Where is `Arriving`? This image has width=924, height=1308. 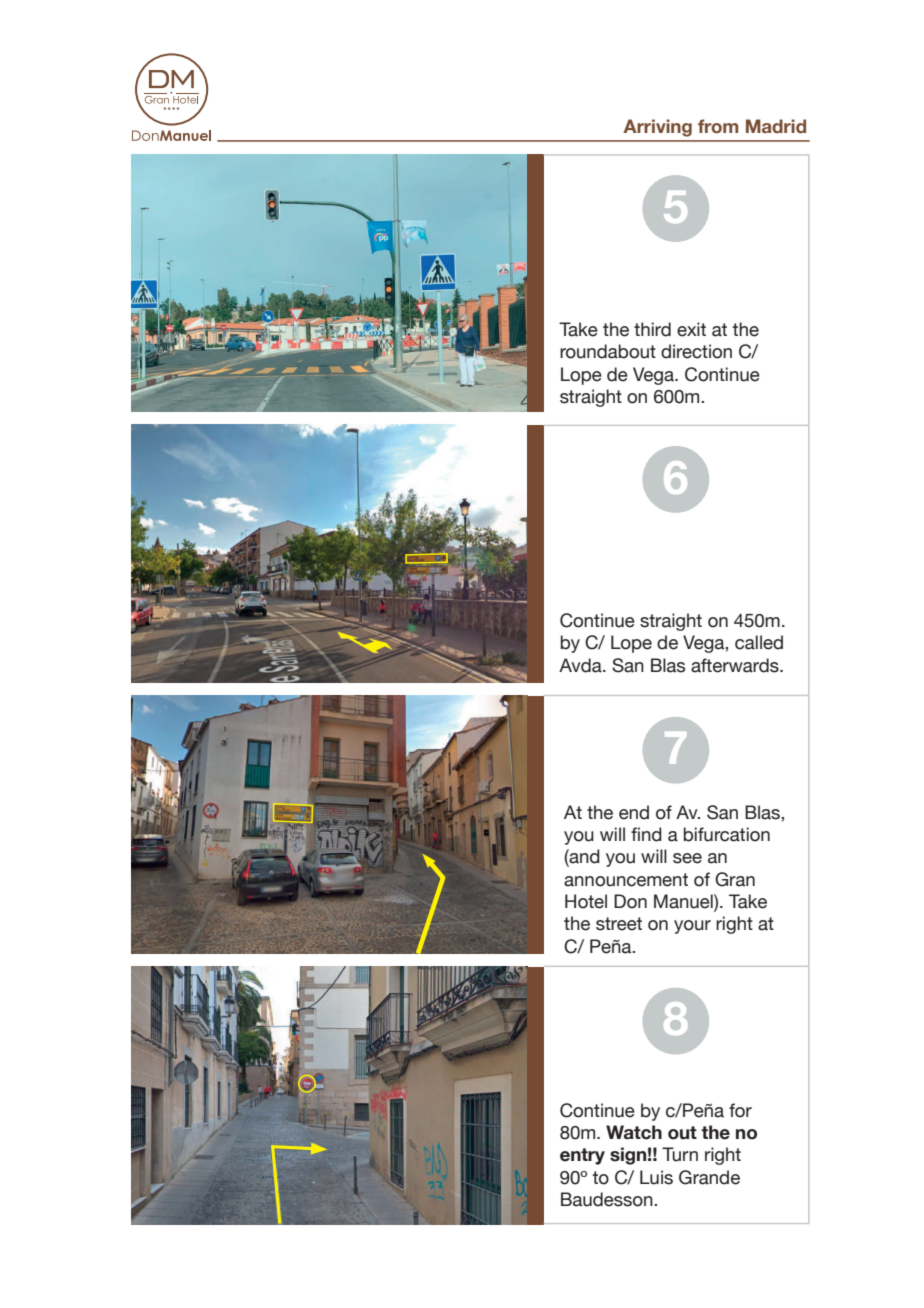
Arriving is located at coordinates (657, 128).
